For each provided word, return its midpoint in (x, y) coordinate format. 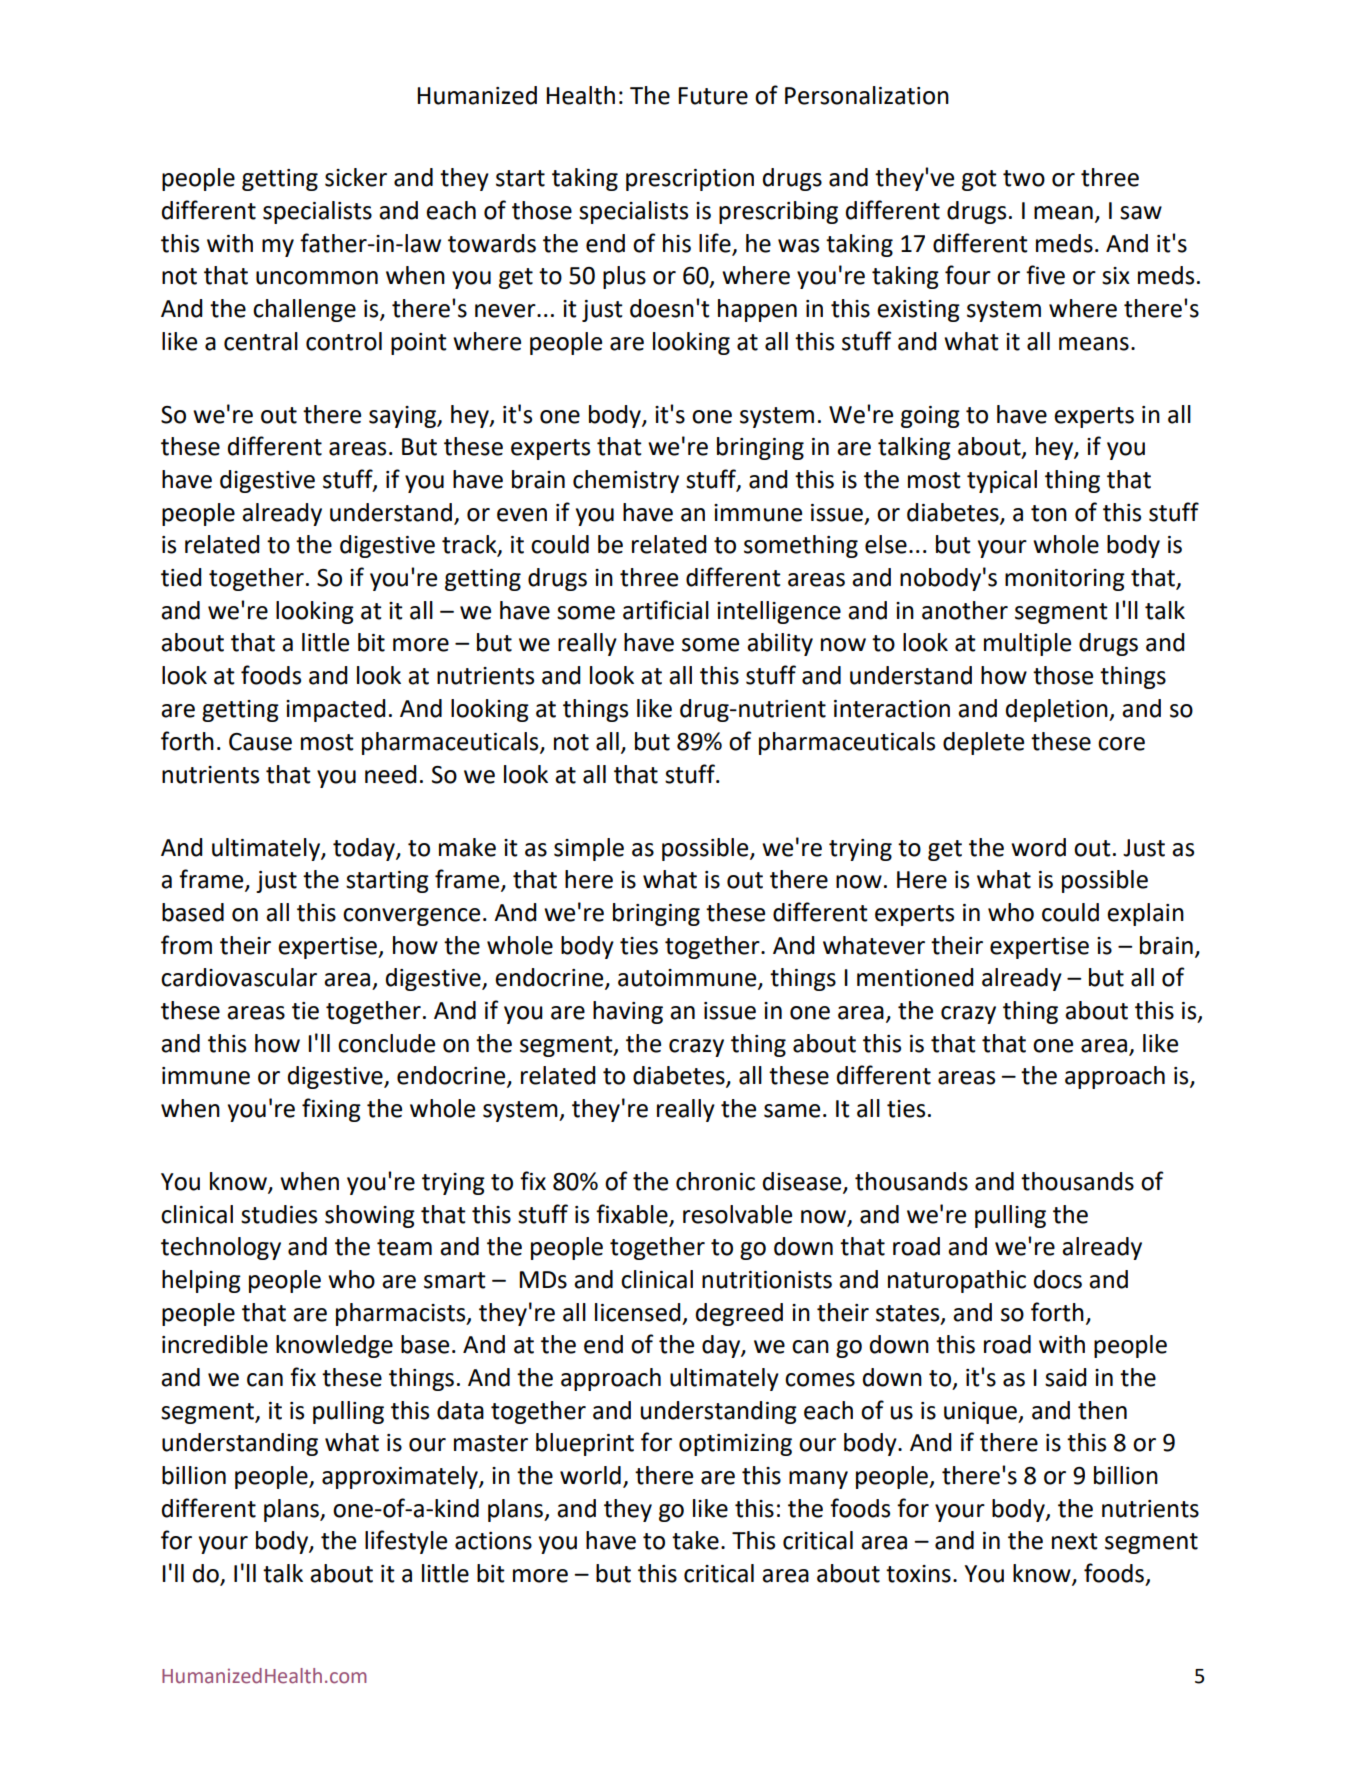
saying (404, 417)
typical (1002, 481)
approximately (401, 1477)
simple (589, 849)
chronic (715, 1181)
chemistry (626, 481)
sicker (356, 177)
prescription (690, 180)
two (1024, 178)
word (1038, 847)
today (365, 849)
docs (1058, 1279)
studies (279, 1214)
